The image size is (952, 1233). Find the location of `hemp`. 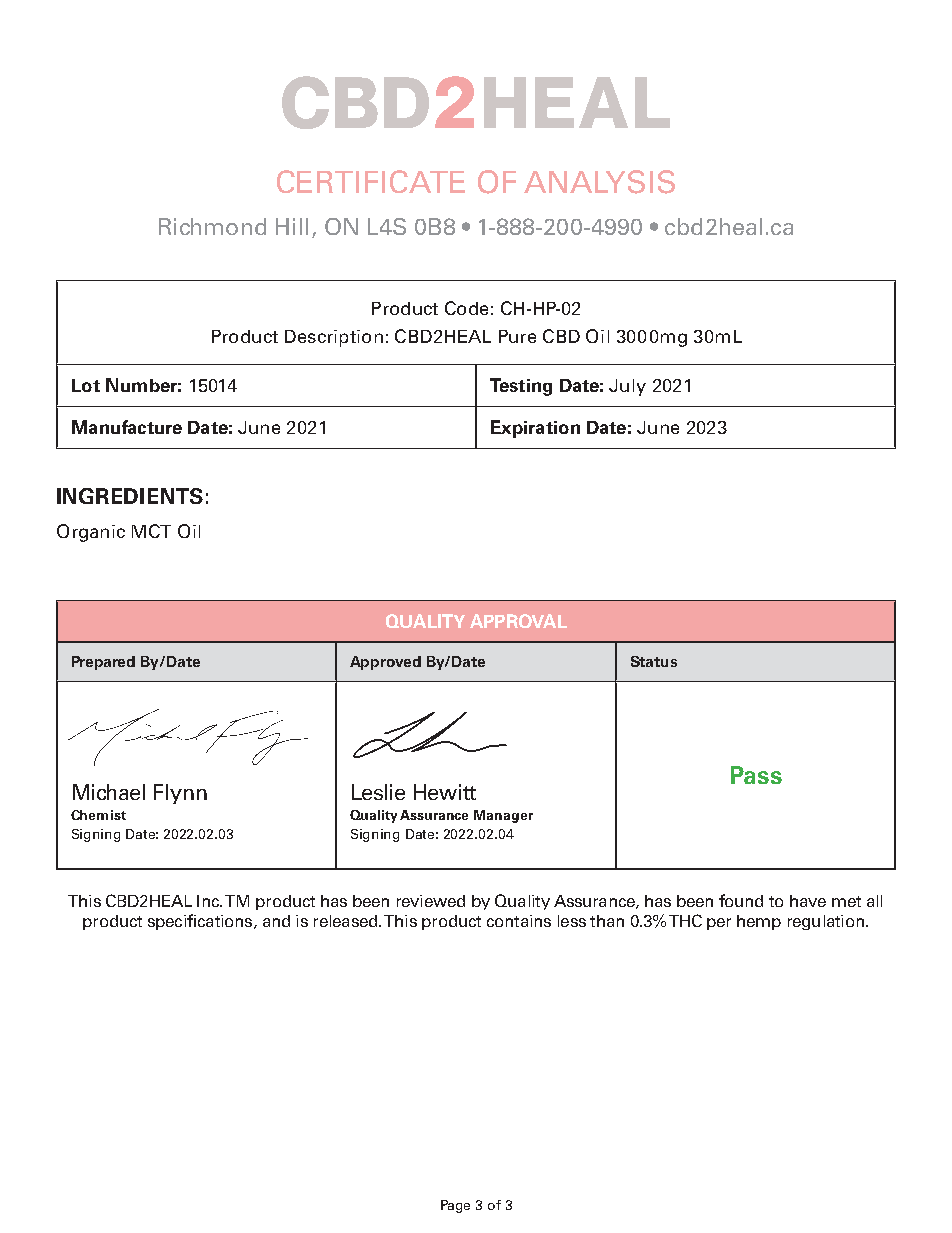

hemp is located at coordinates (759, 922).
